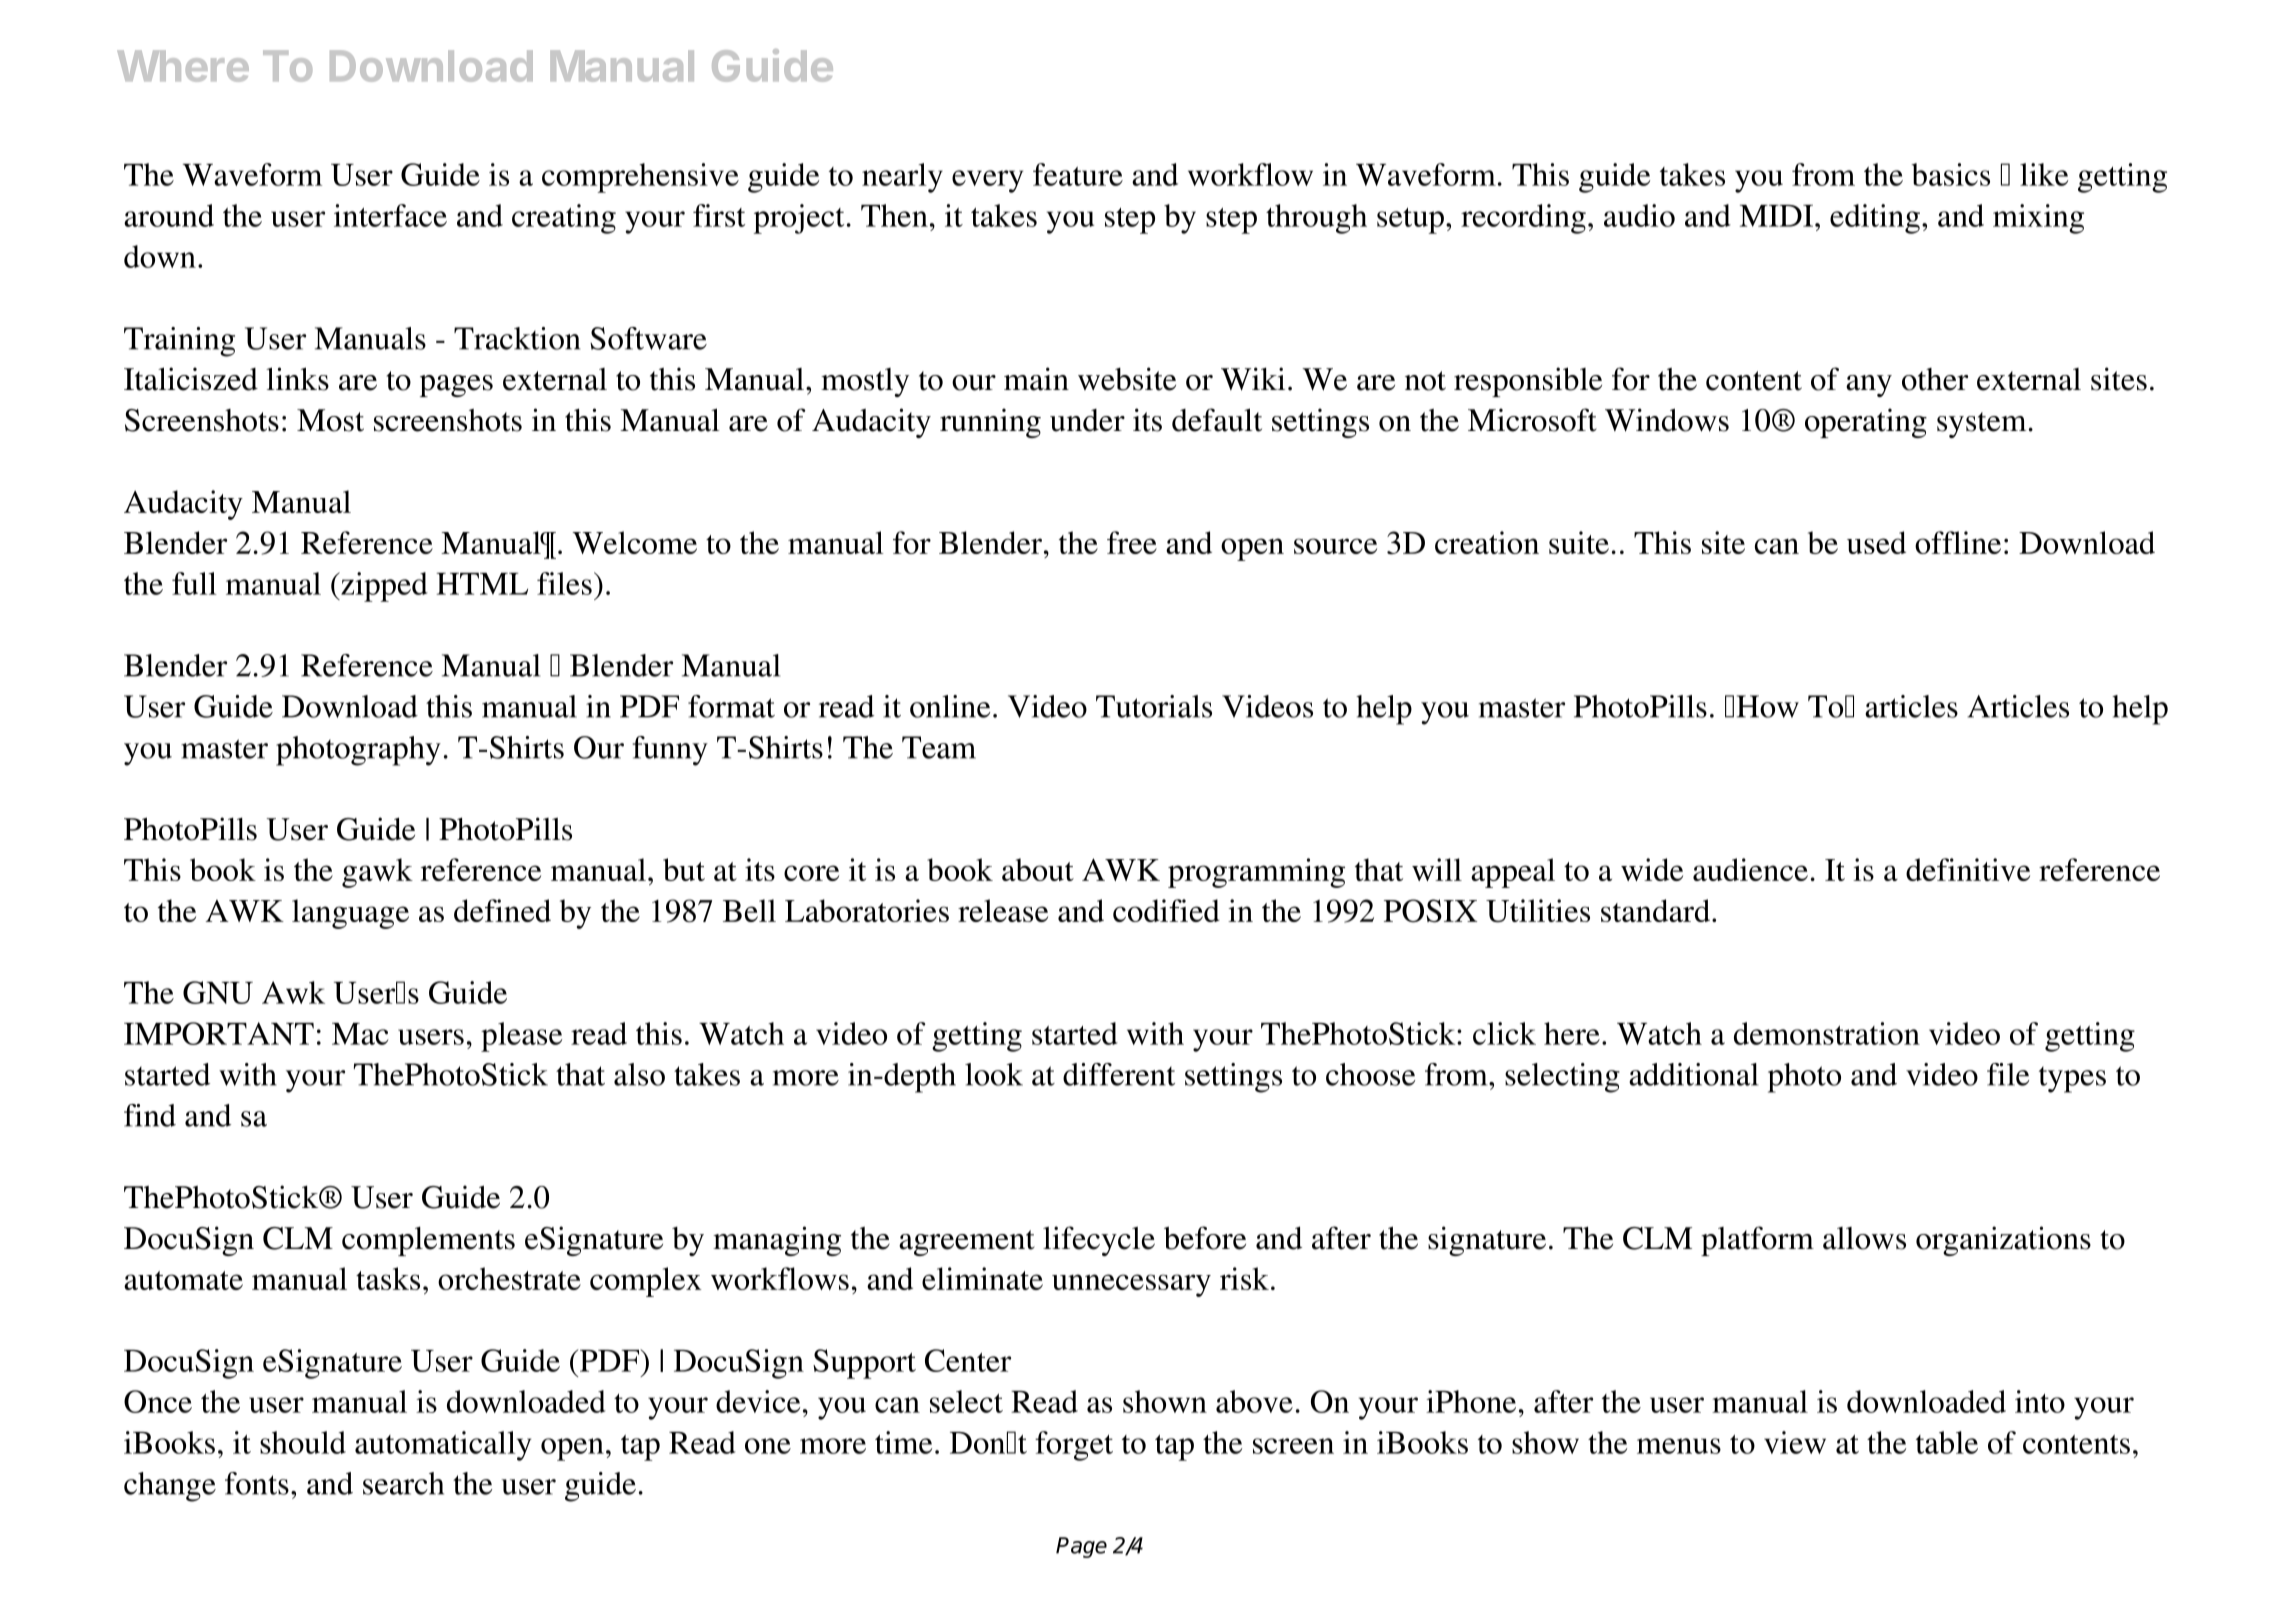 This screenshot has width=2295, height=1623. I want to click on different, so click(1119, 1074).
